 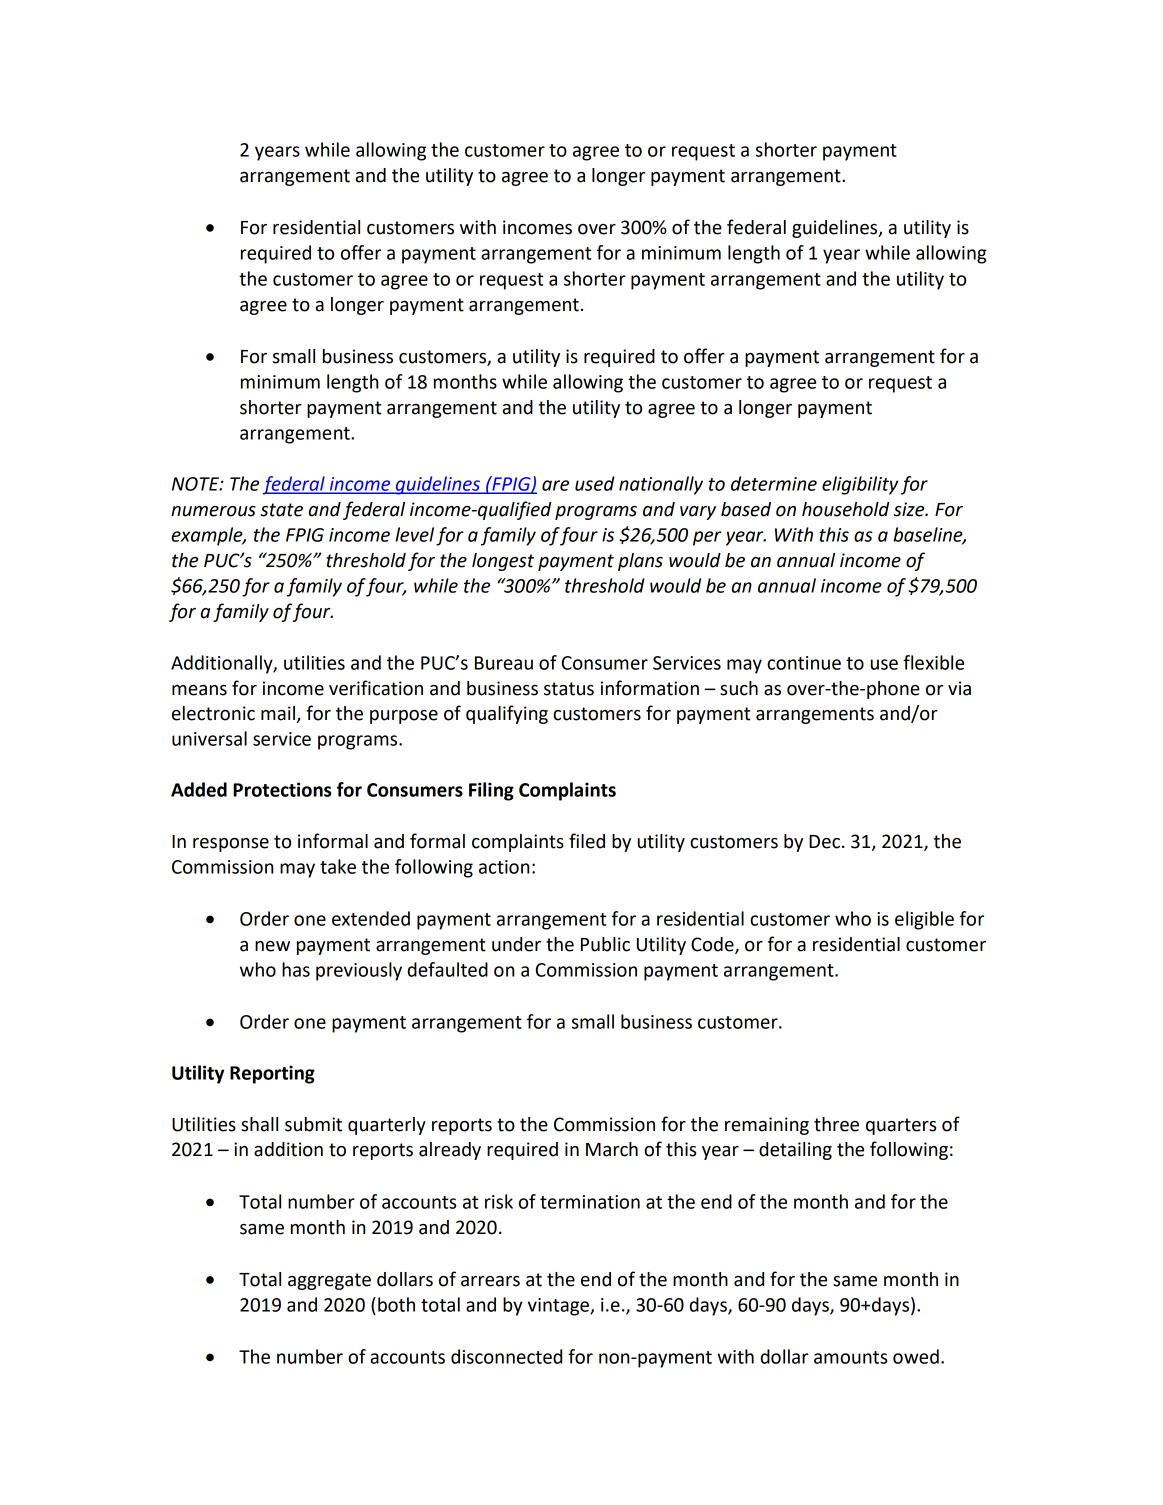 What do you see at coordinates (506, 1356) in the document?
I see `disconnected` at bounding box center [506, 1356].
